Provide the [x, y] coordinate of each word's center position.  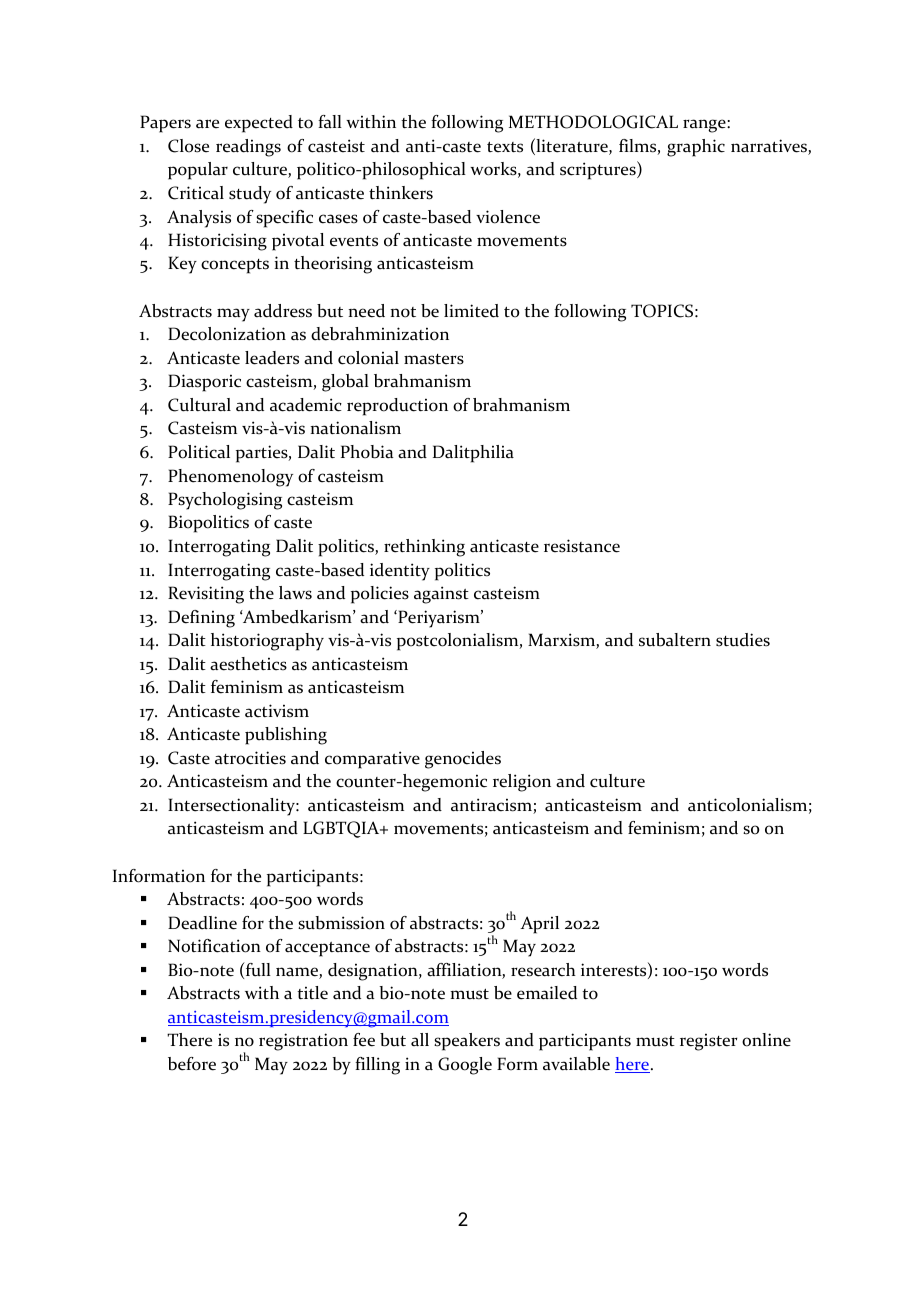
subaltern [675, 640]
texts [505, 147]
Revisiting [206, 595]
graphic [696, 148]
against [441, 595]
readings [248, 148]
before [192, 1064]
